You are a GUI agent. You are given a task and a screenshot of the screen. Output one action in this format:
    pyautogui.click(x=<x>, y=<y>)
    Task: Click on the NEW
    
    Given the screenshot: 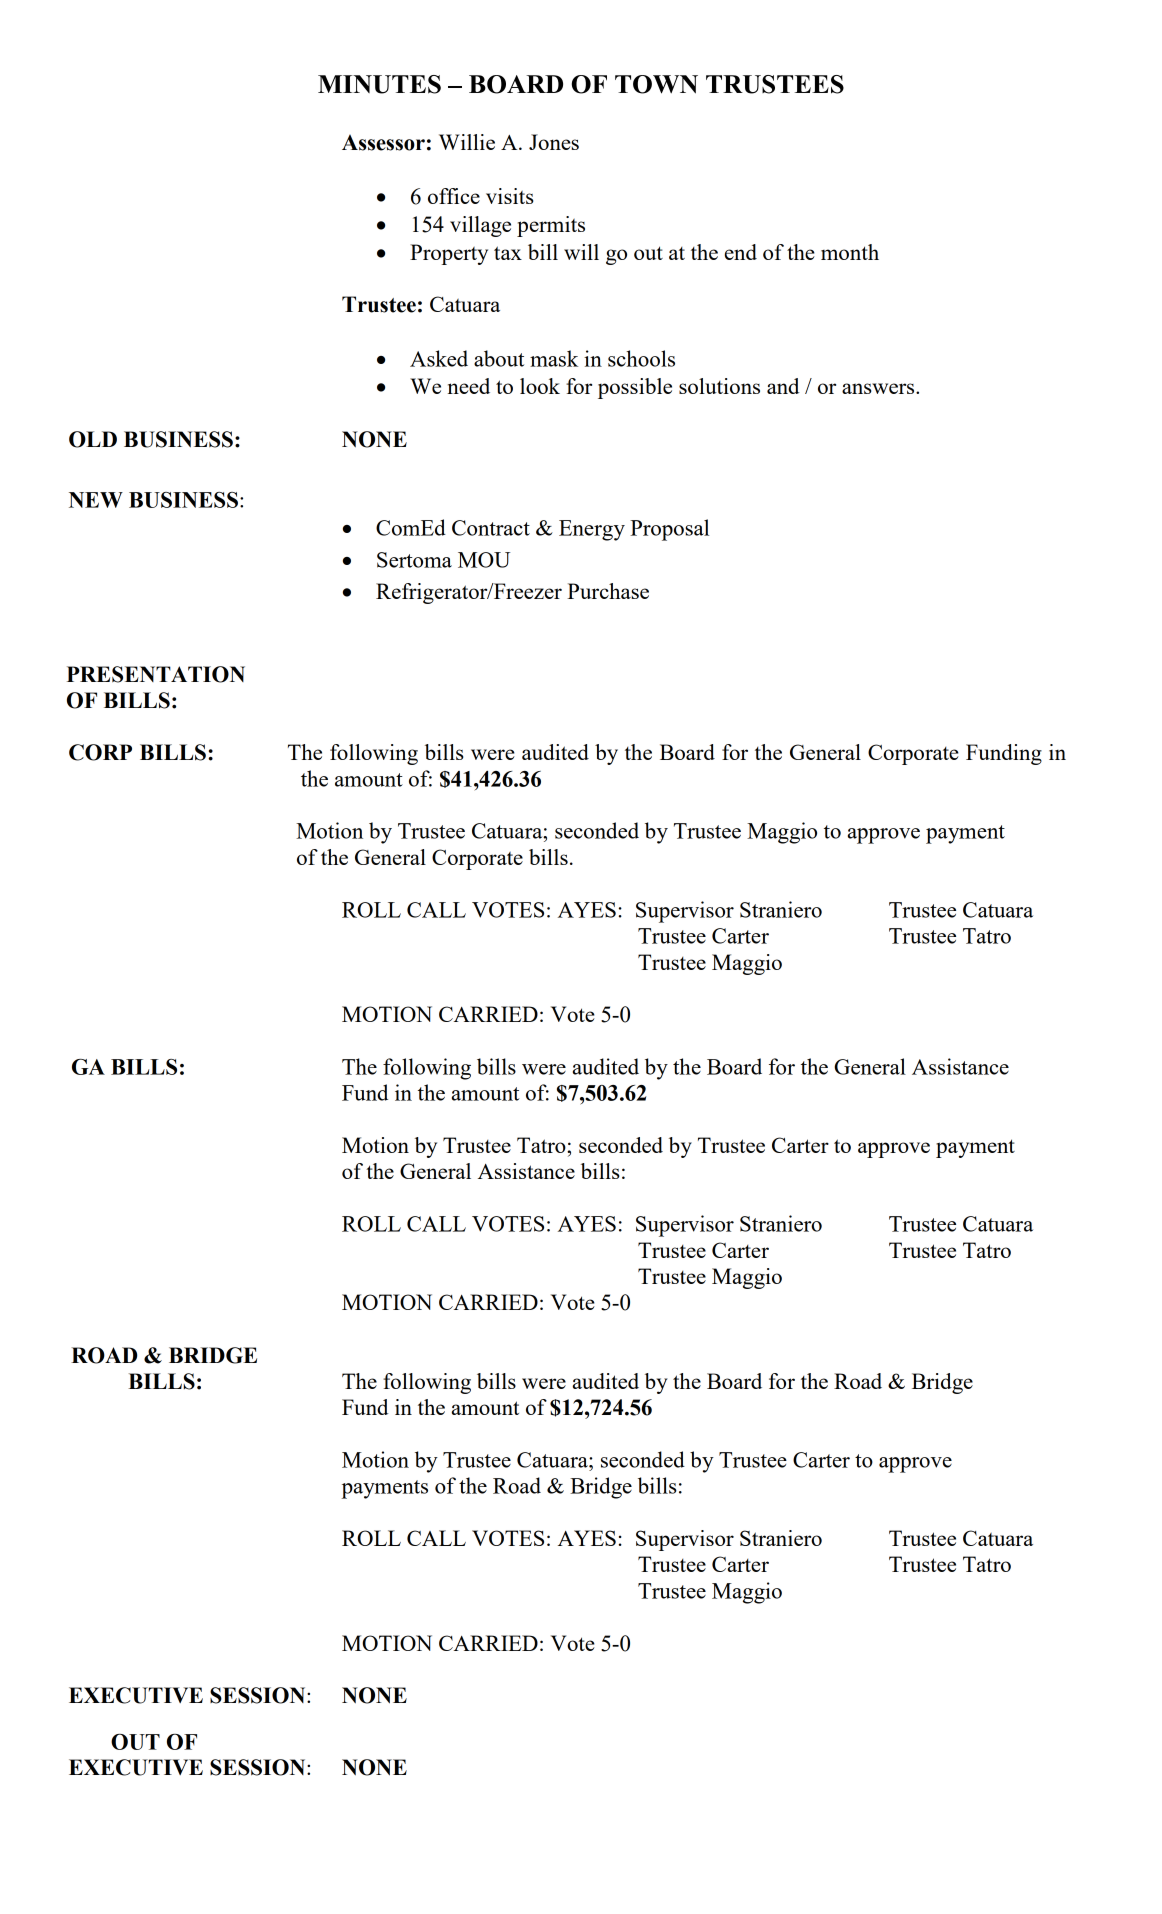 What is the action you would take?
    pyautogui.click(x=96, y=500)
